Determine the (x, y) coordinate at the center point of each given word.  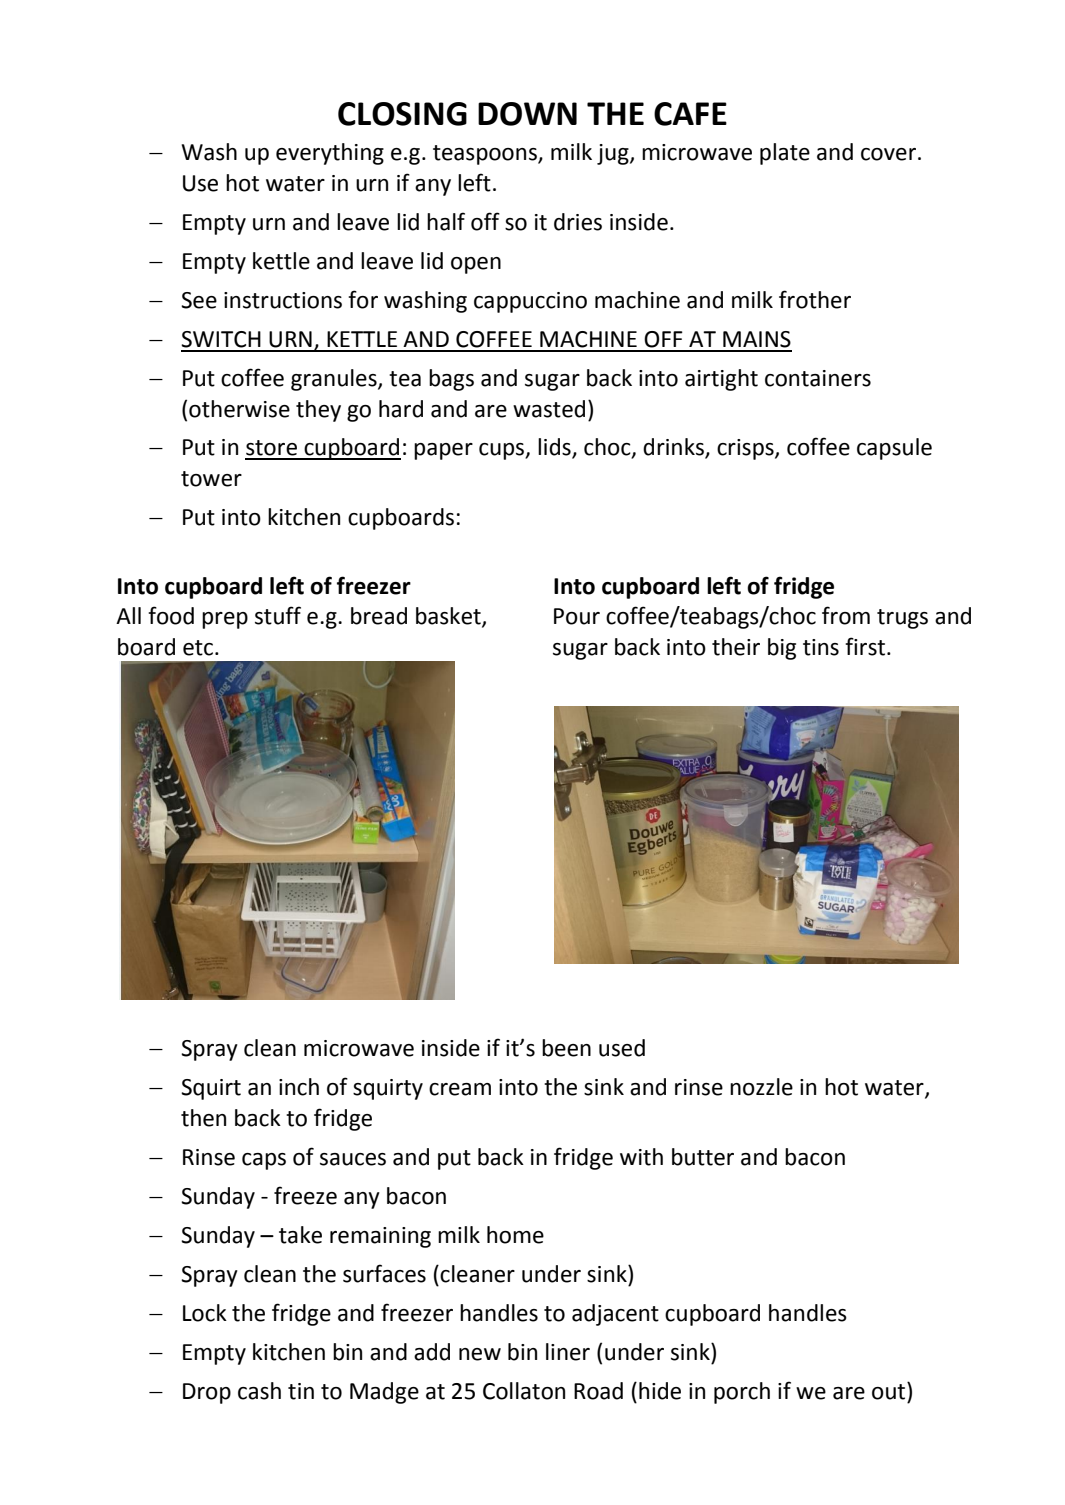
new (480, 1354)
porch (742, 1393)
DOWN (527, 114)
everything (330, 154)
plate (785, 154)
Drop (207, 1393)
